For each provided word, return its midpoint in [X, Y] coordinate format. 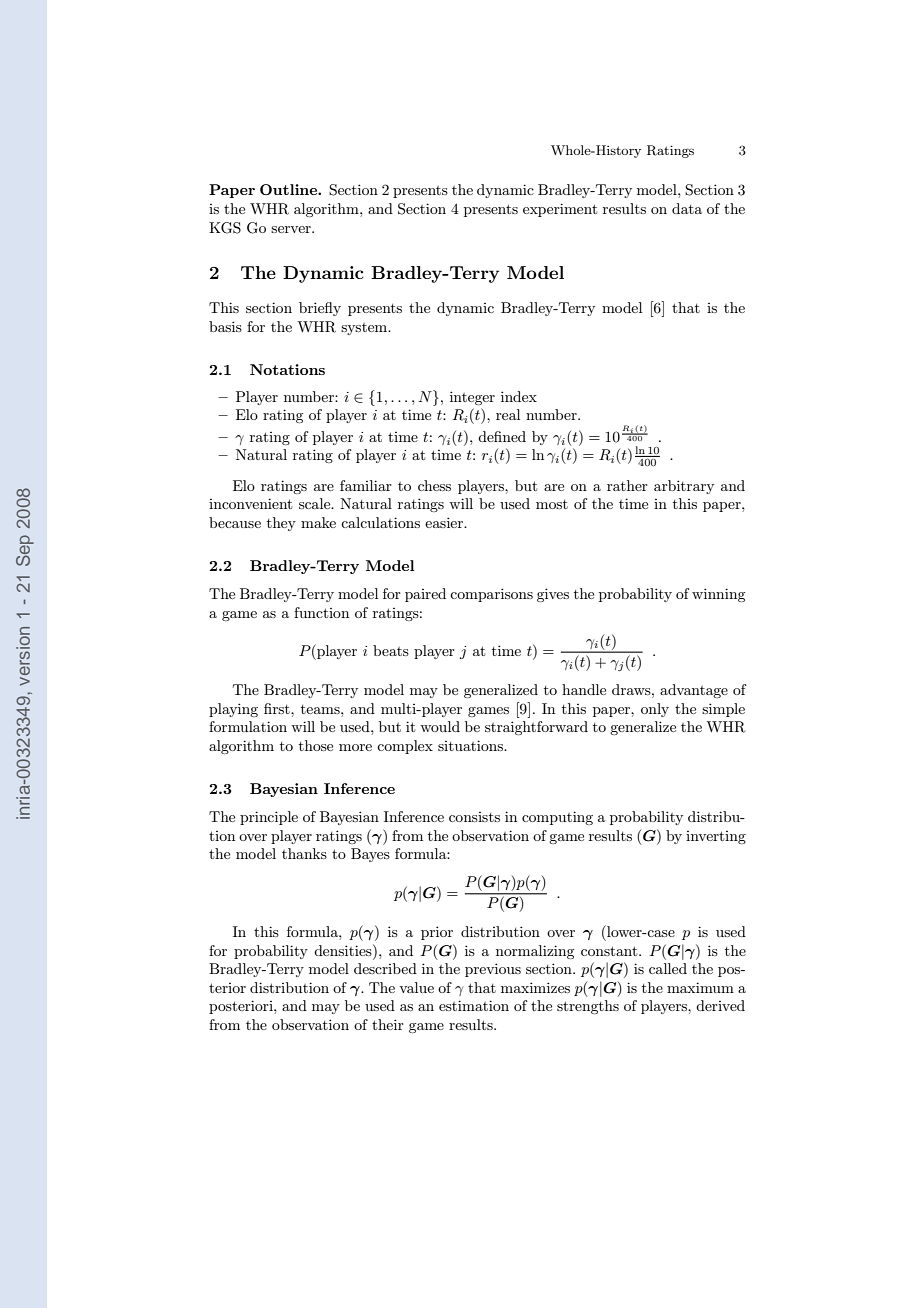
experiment [560, 210]
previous [493, 970]
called [668, 968]
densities [344, 950]
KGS [225, 228]
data [687, 208]
